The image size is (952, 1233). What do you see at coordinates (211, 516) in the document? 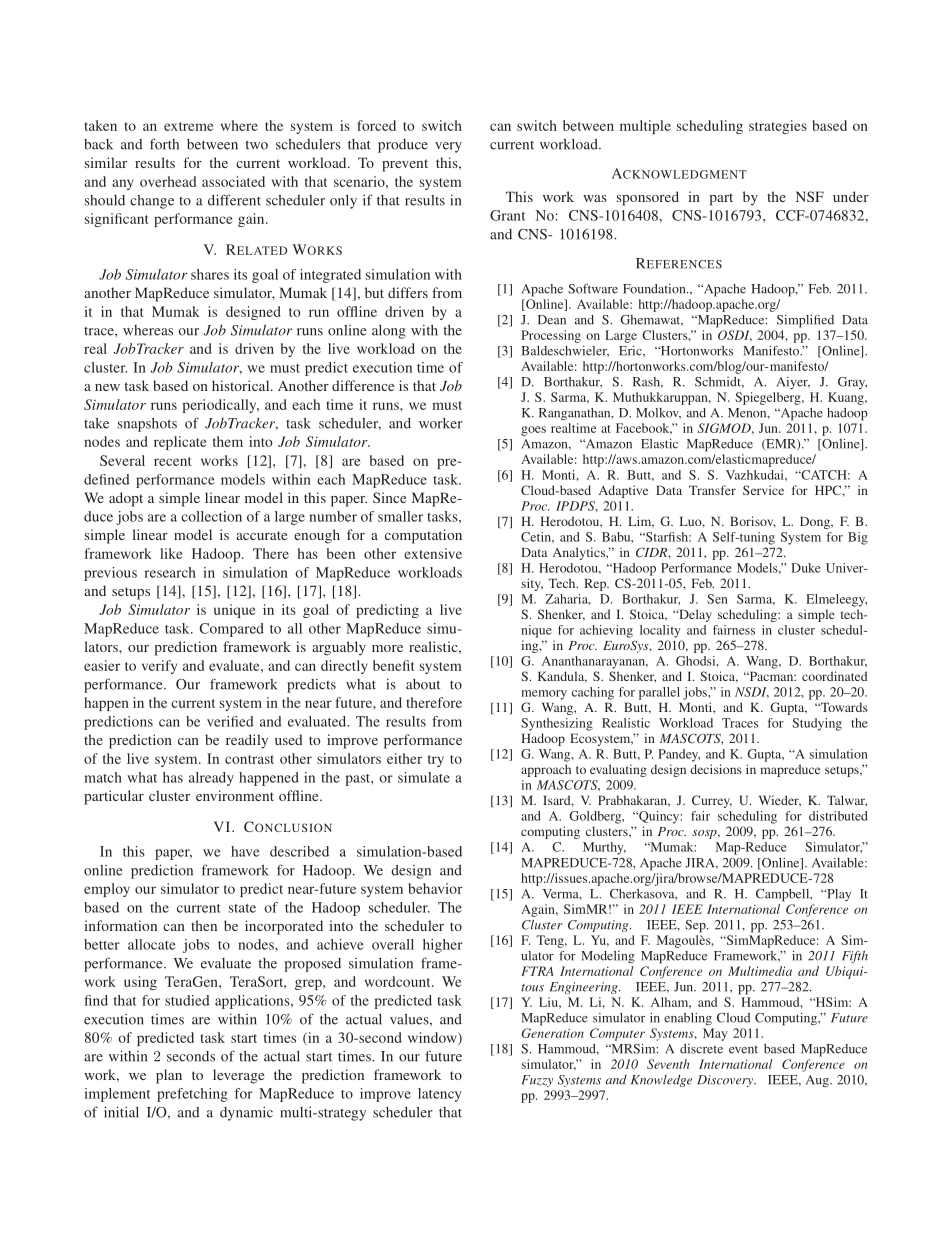
I see `collection` at bounding box center [211, 516].
